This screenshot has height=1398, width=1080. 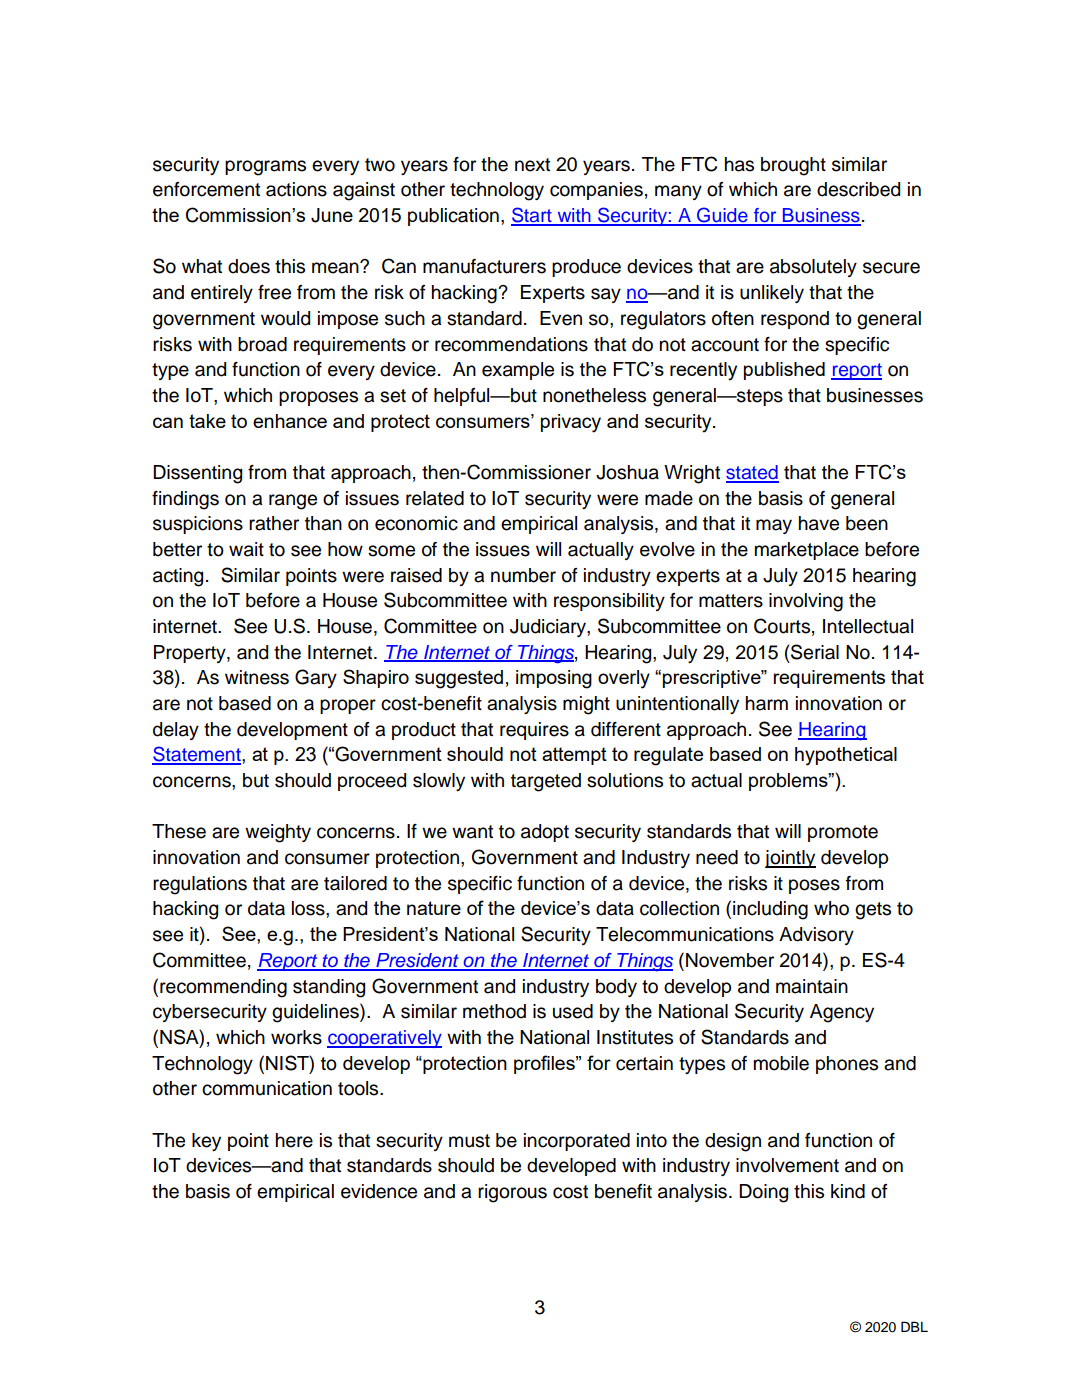 I want to click on stated, so click(x=752, y=473).
